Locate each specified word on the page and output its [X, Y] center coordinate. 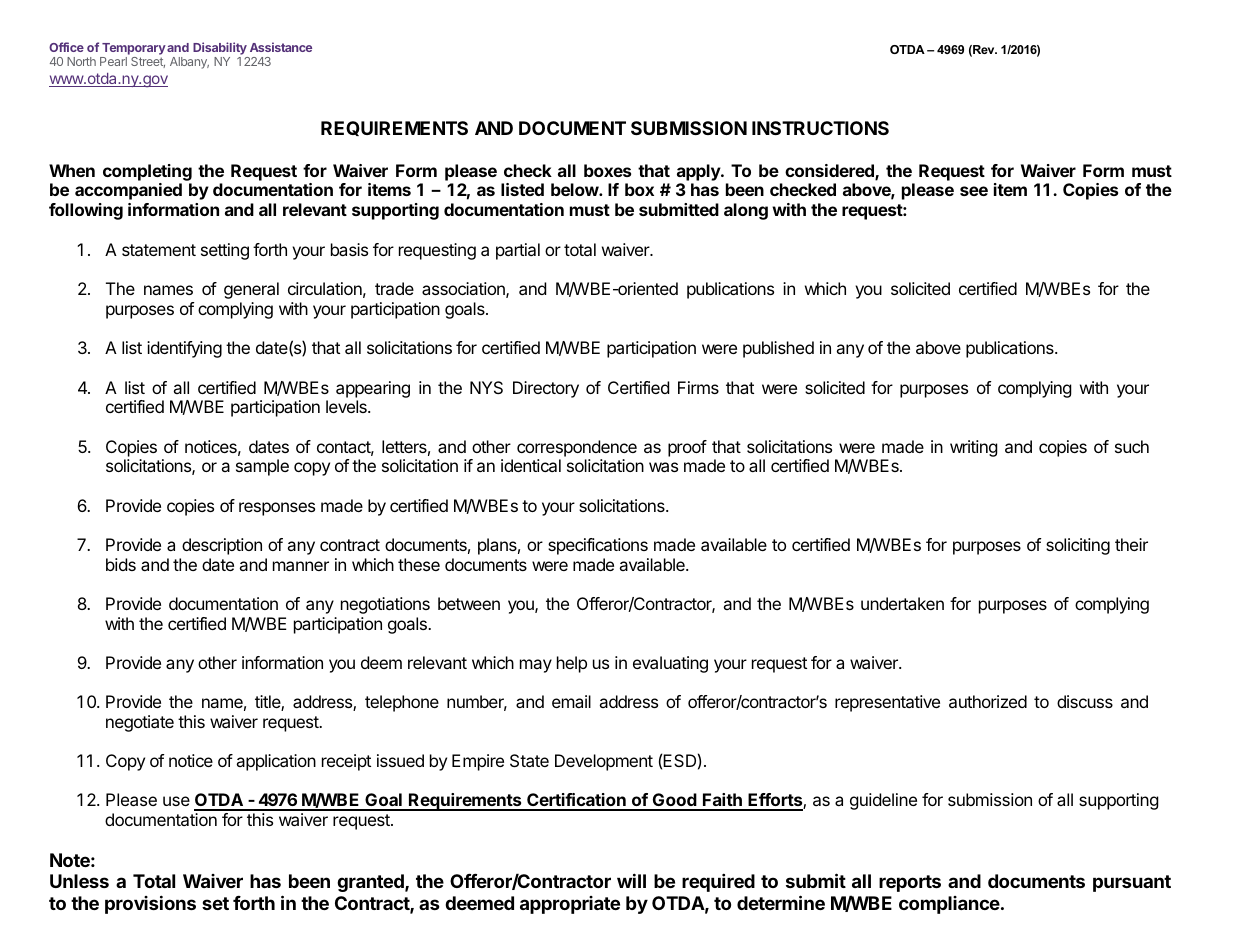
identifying [184, 349]
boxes [607, 170]
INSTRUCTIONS [820, 128]
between [469, 603]
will [631, 880]
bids [121, 564]
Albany [189, 63]
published [778, 349]
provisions [150, 904]
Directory [546, 389]
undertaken [902, 603]
